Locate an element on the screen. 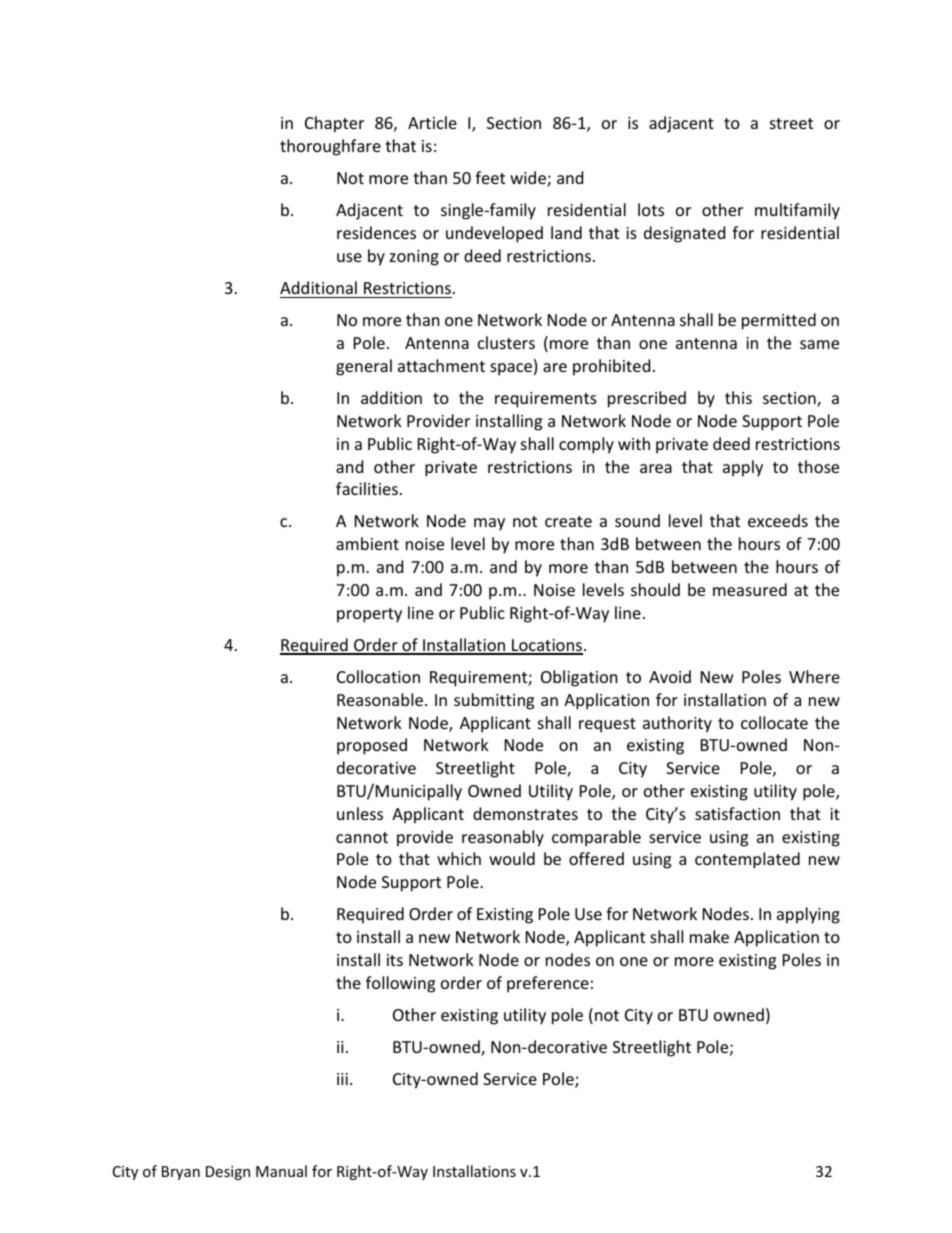 This screenshot has height=1233, width=952. make is located at coordinates (709, 936).
